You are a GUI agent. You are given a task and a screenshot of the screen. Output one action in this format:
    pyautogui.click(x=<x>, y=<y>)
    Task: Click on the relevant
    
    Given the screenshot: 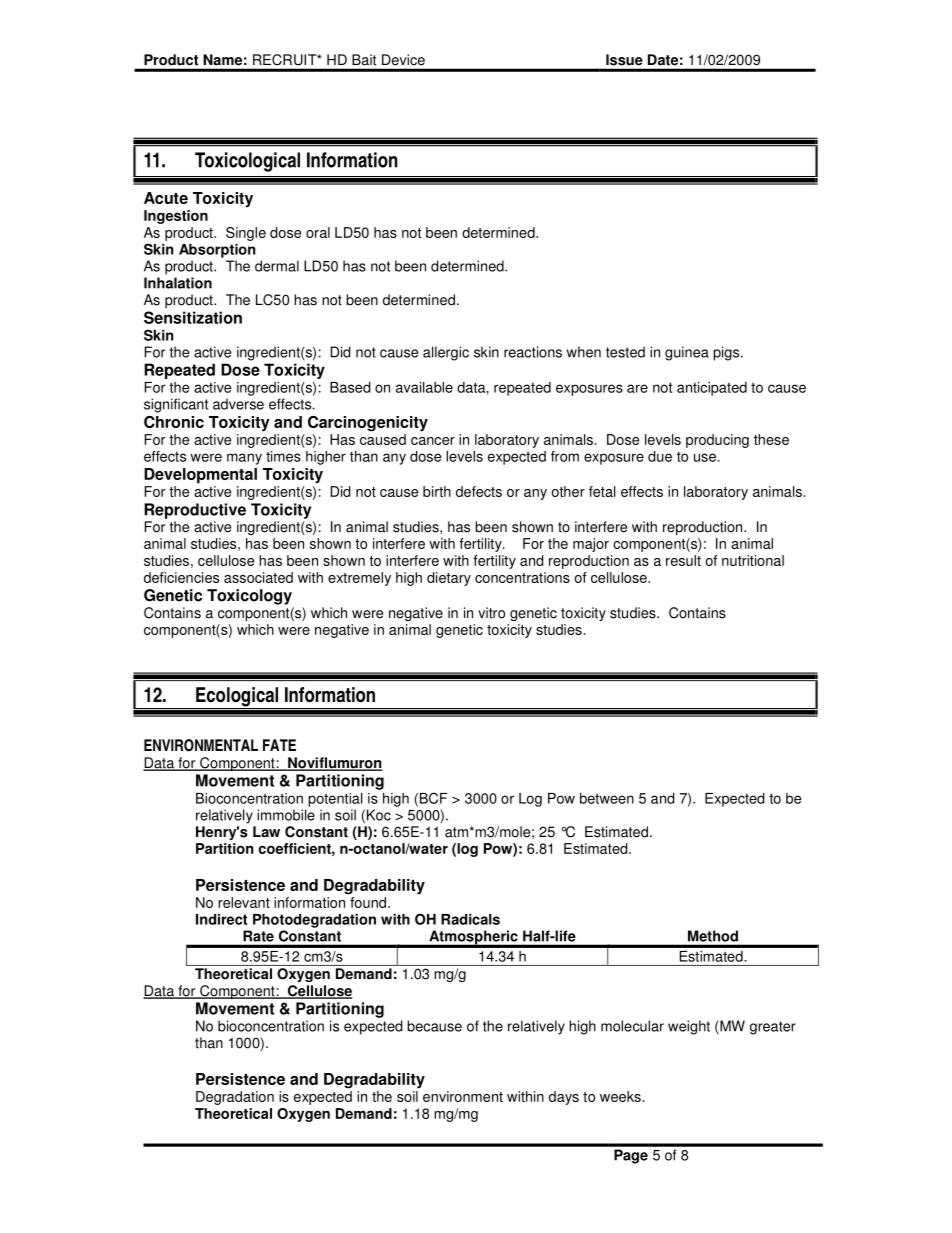 What is the action you would take?
    pyautogui.click(x=244, y=902)
